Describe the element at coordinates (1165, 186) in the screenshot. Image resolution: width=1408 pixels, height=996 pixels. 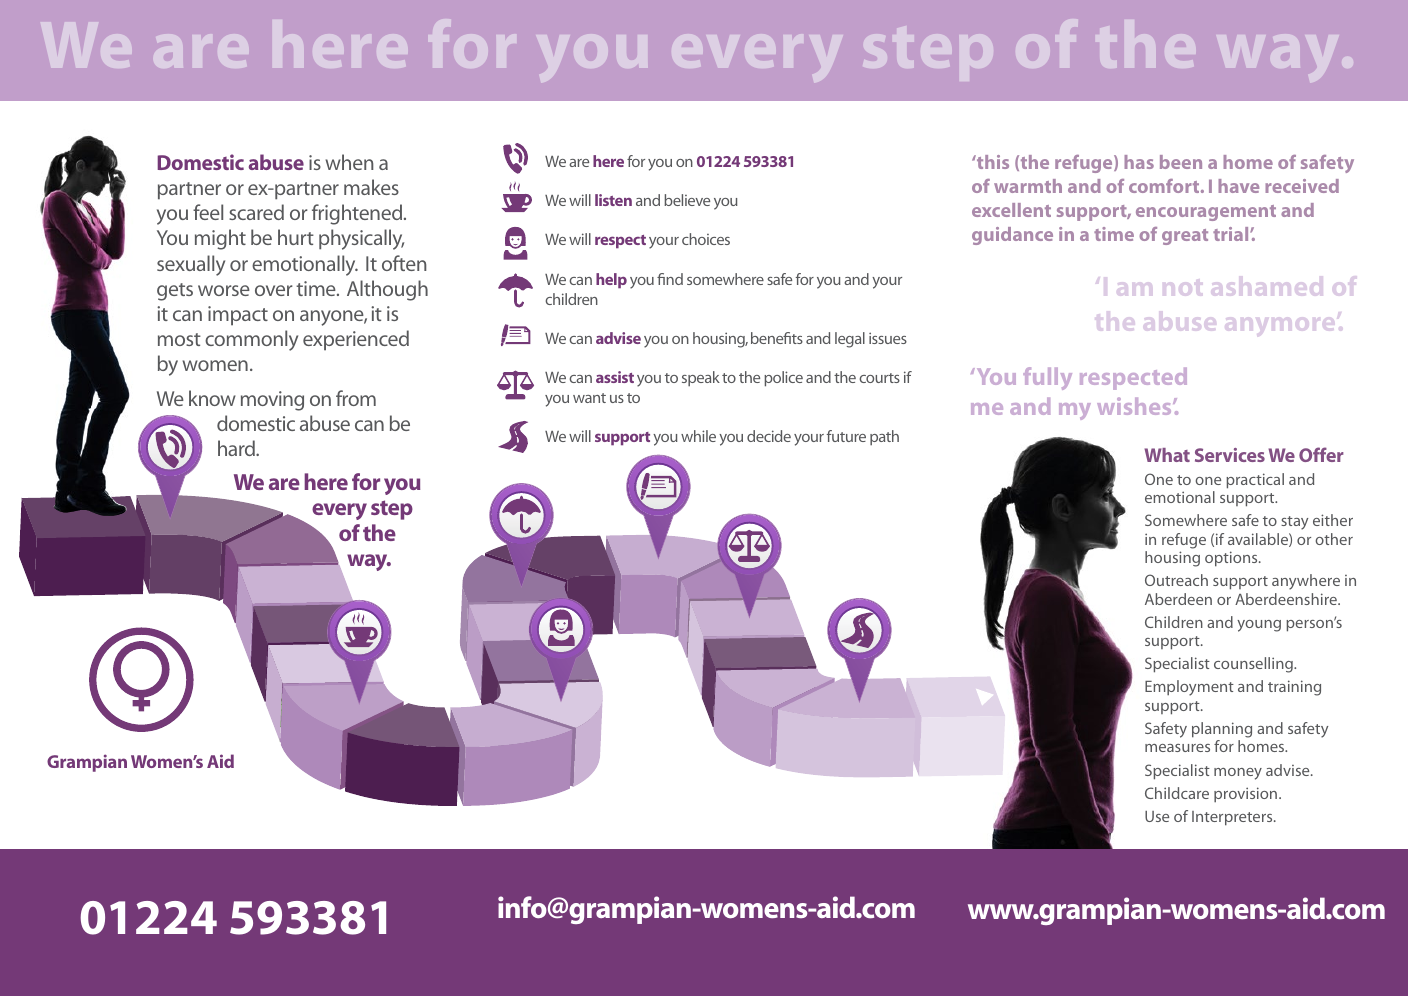
I see `comfort` at that location.
